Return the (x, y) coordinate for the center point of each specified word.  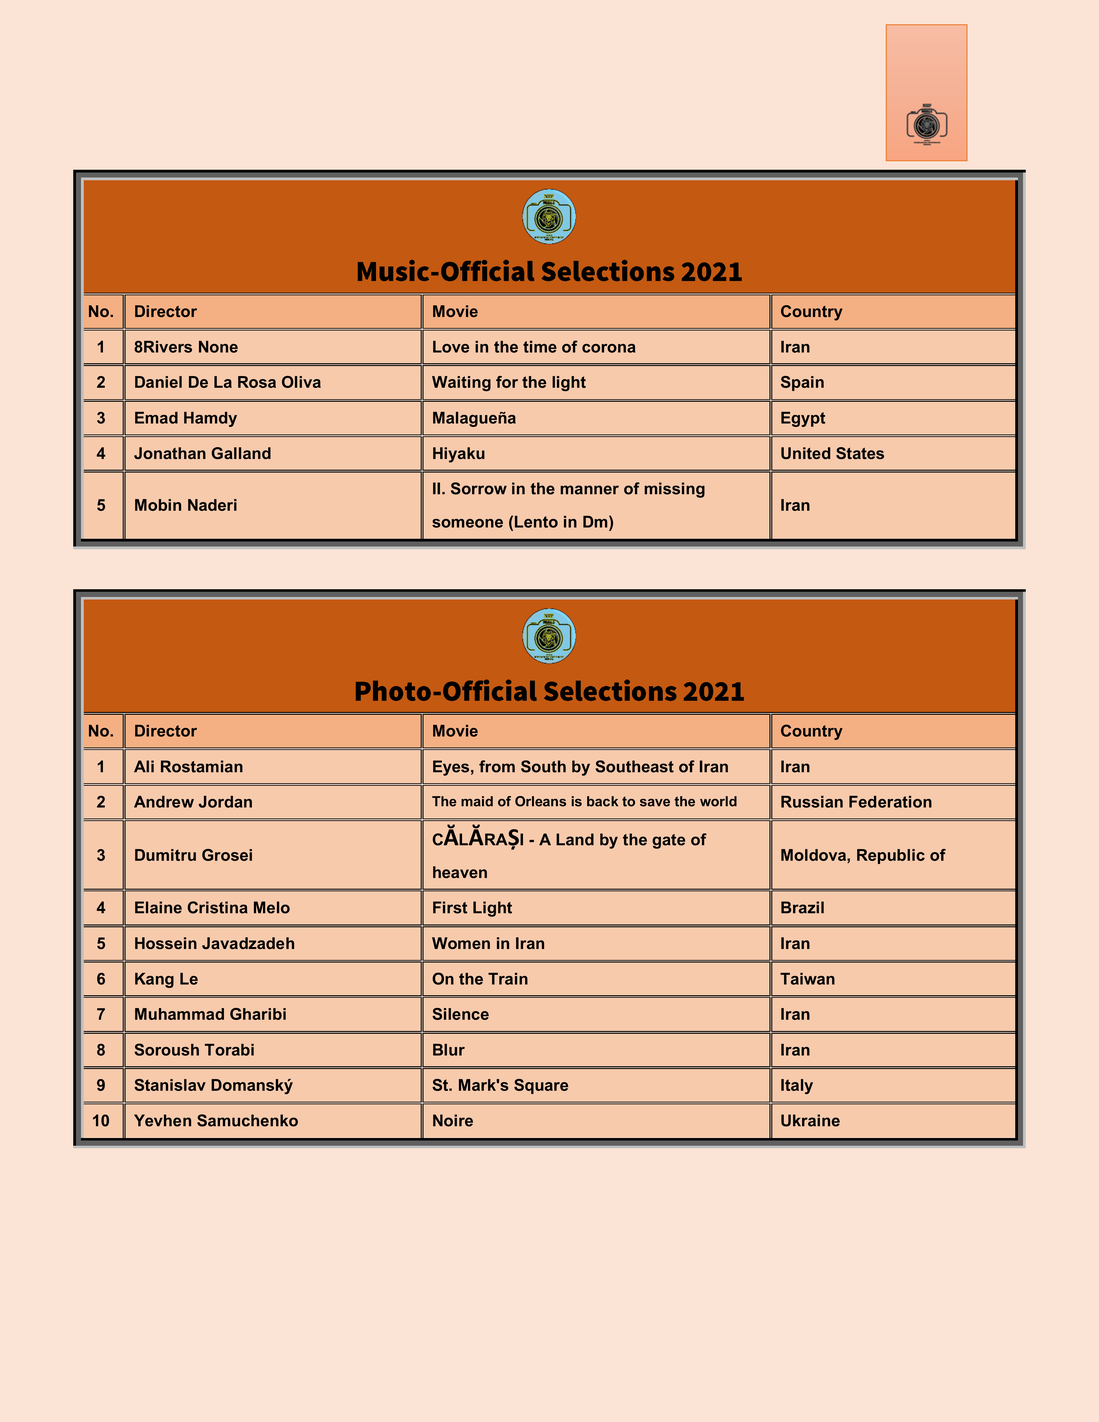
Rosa (257, 382)
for (507, 382)
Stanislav (170, 1085)
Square (541, 1086)
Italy (797, 1086)
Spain (802, 383)
